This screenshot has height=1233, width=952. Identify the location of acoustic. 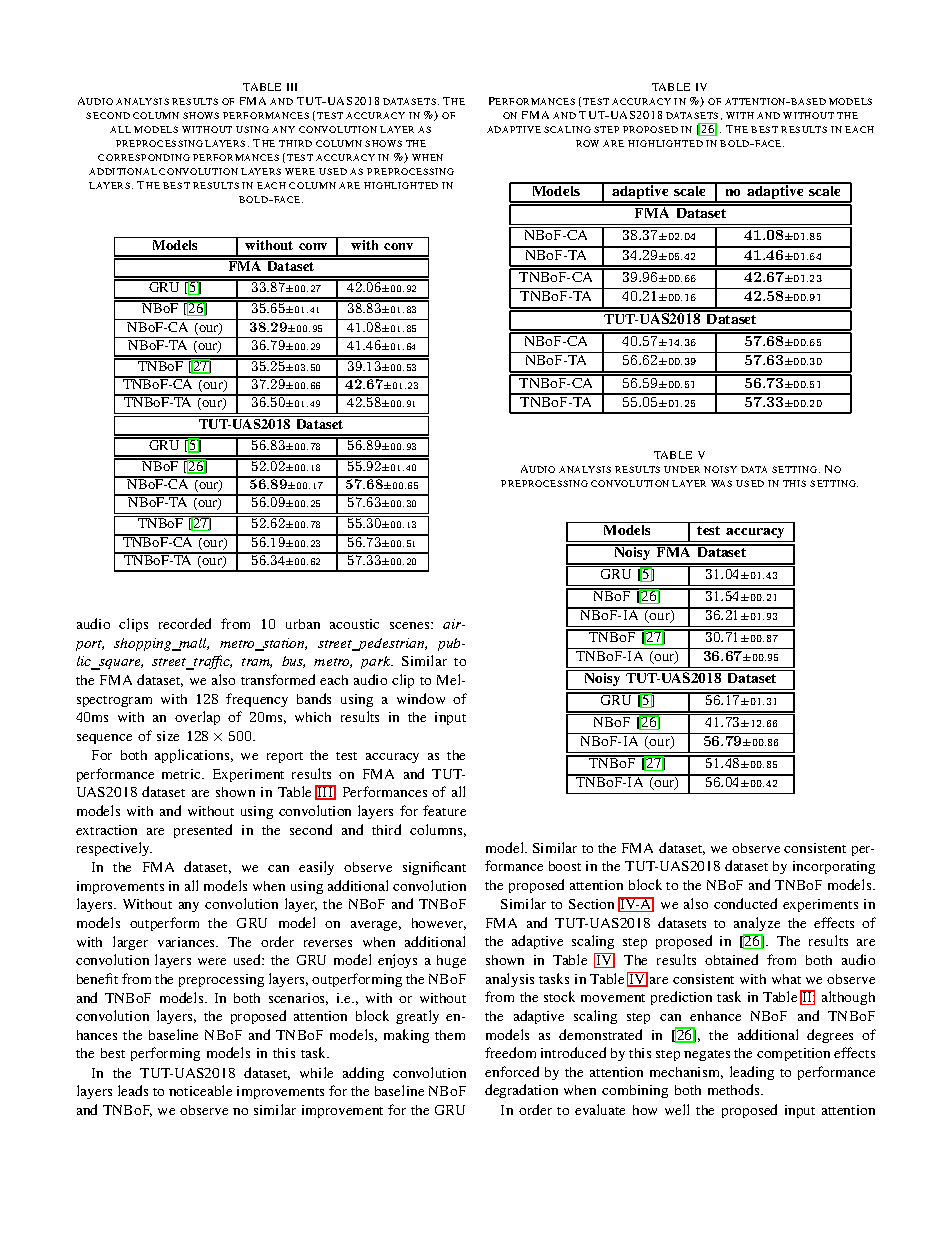
(354, 624).
